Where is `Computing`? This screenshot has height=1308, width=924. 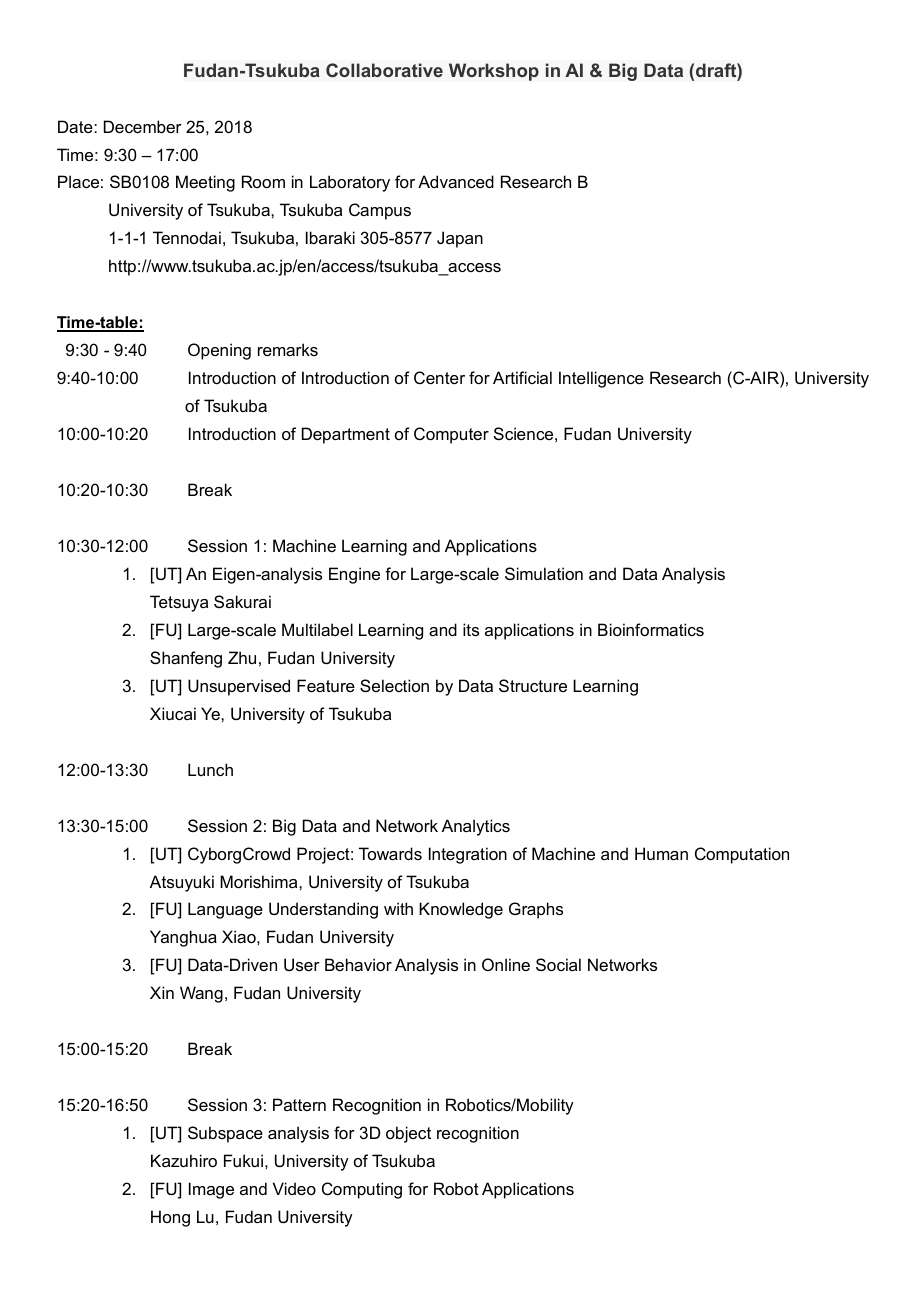
Computing is located at coordinates (362, 1190).
